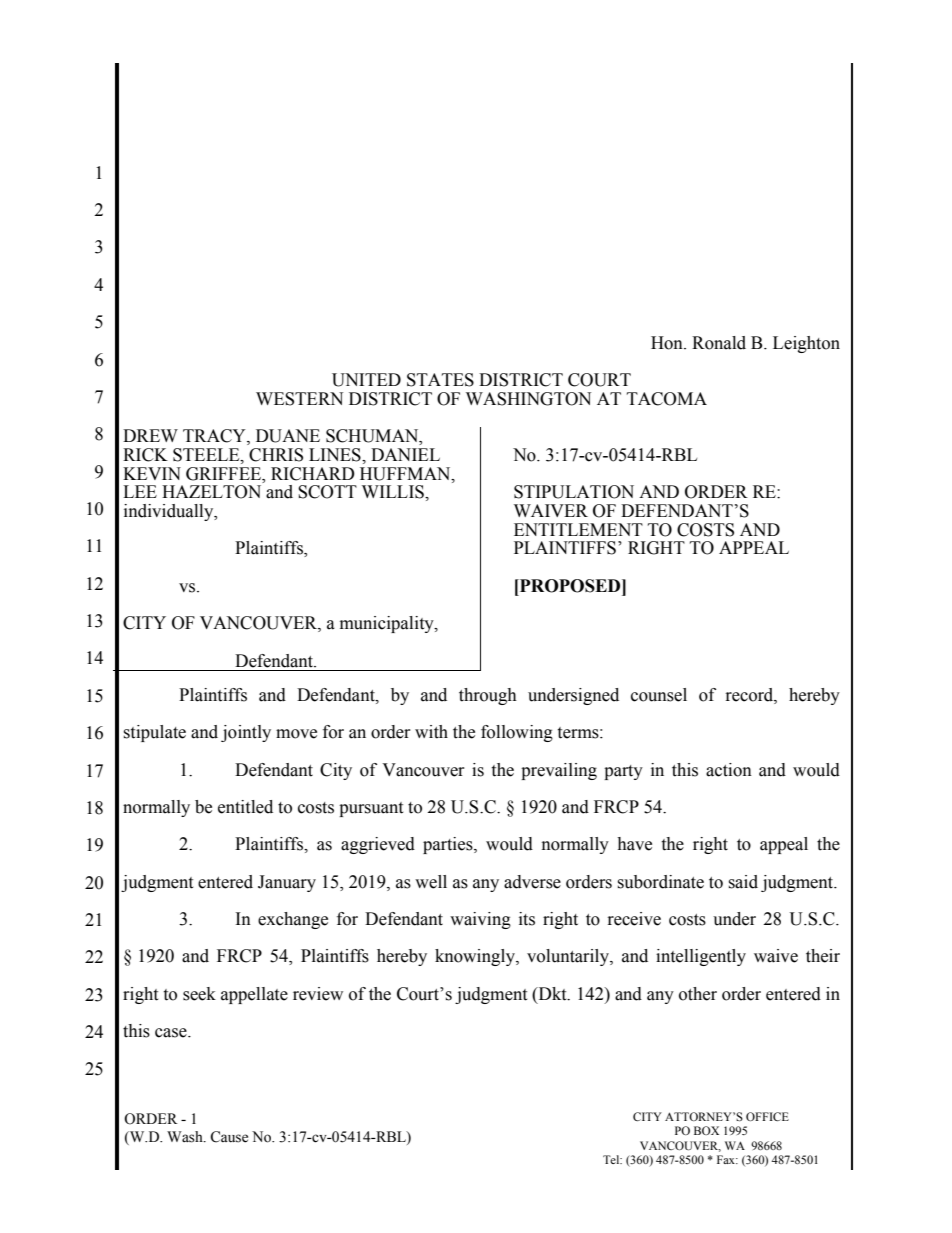 The height and width of the image is (1233, 952). Describe the element at coordinates (719, 343) in the image. I see `Ronald` at that location.
